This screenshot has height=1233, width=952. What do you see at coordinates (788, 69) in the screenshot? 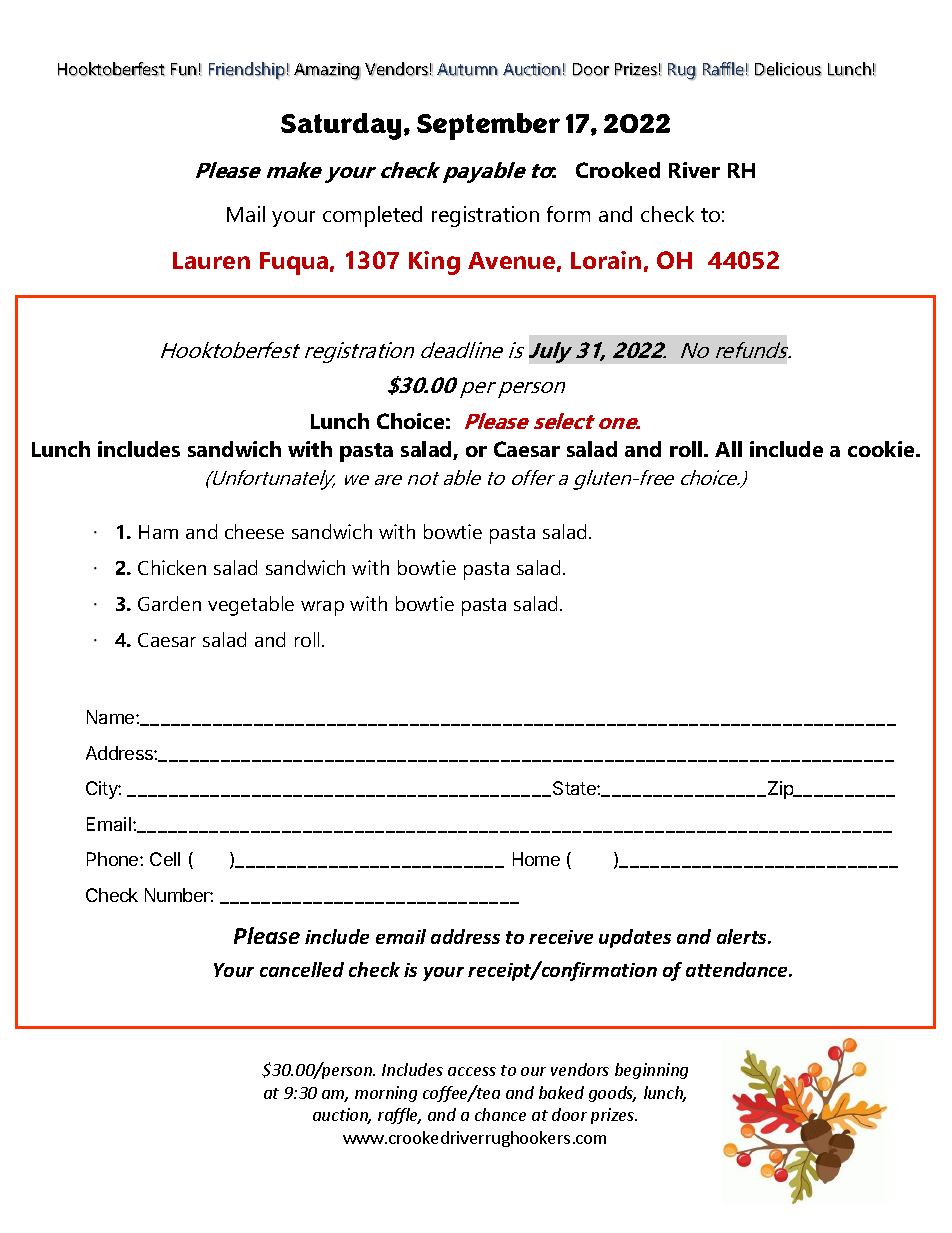
I see `Delicious` at bounding box center [788, 69].
